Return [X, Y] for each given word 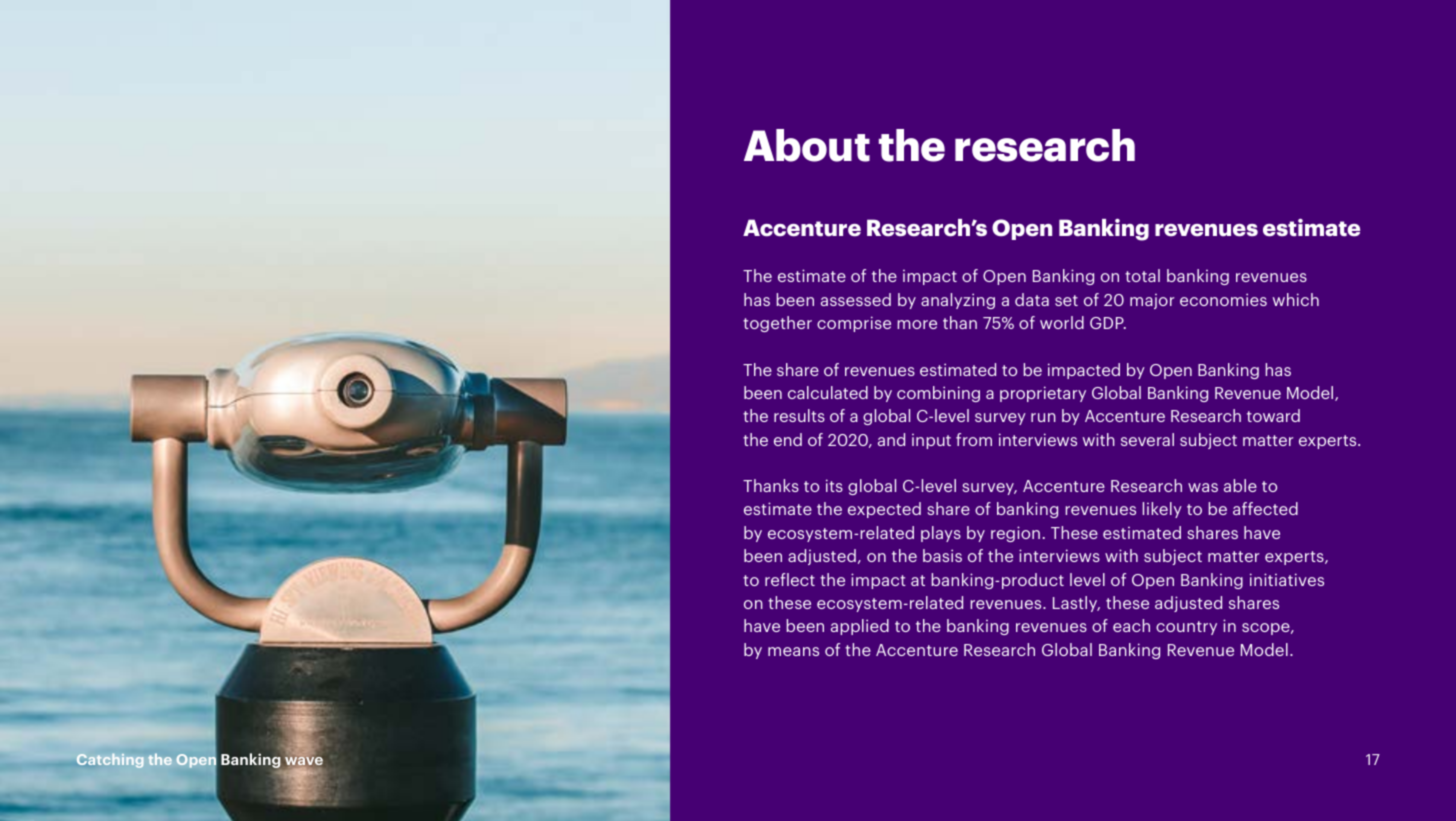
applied [860, 627]
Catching [110, 761]
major [1152, 301]
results [799, 415]
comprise [854, 324]
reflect [790, 579]
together [777, 324]
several [1147, 439]
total [1142, 275]
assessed [856, 299]
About [807, 145]
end [788, 439]
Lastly [1076, 604]
